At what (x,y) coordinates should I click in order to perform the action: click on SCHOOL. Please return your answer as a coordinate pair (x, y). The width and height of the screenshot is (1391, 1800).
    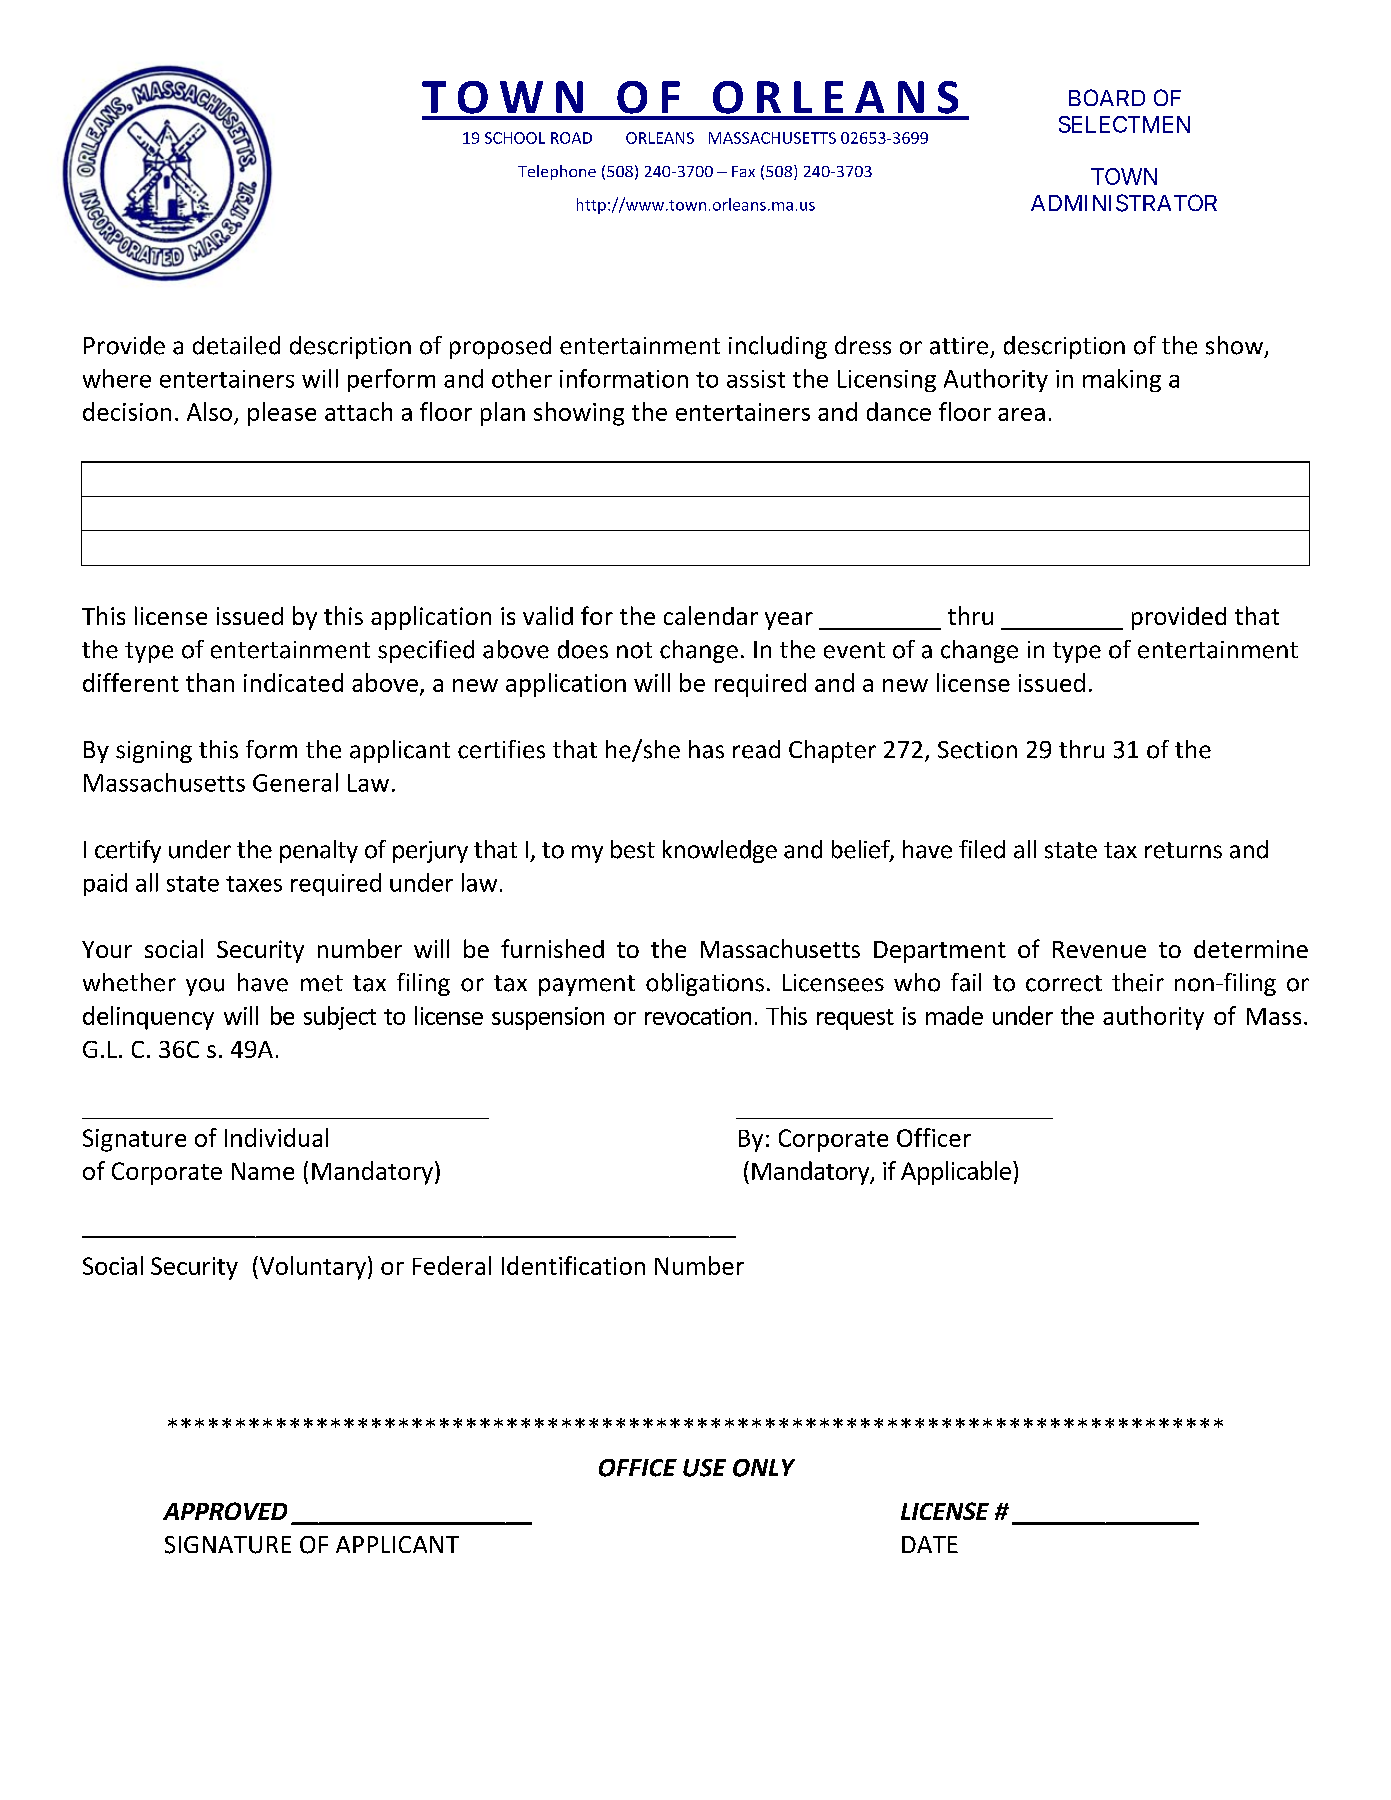
    Looking at the image, I should click on (515, 138).
